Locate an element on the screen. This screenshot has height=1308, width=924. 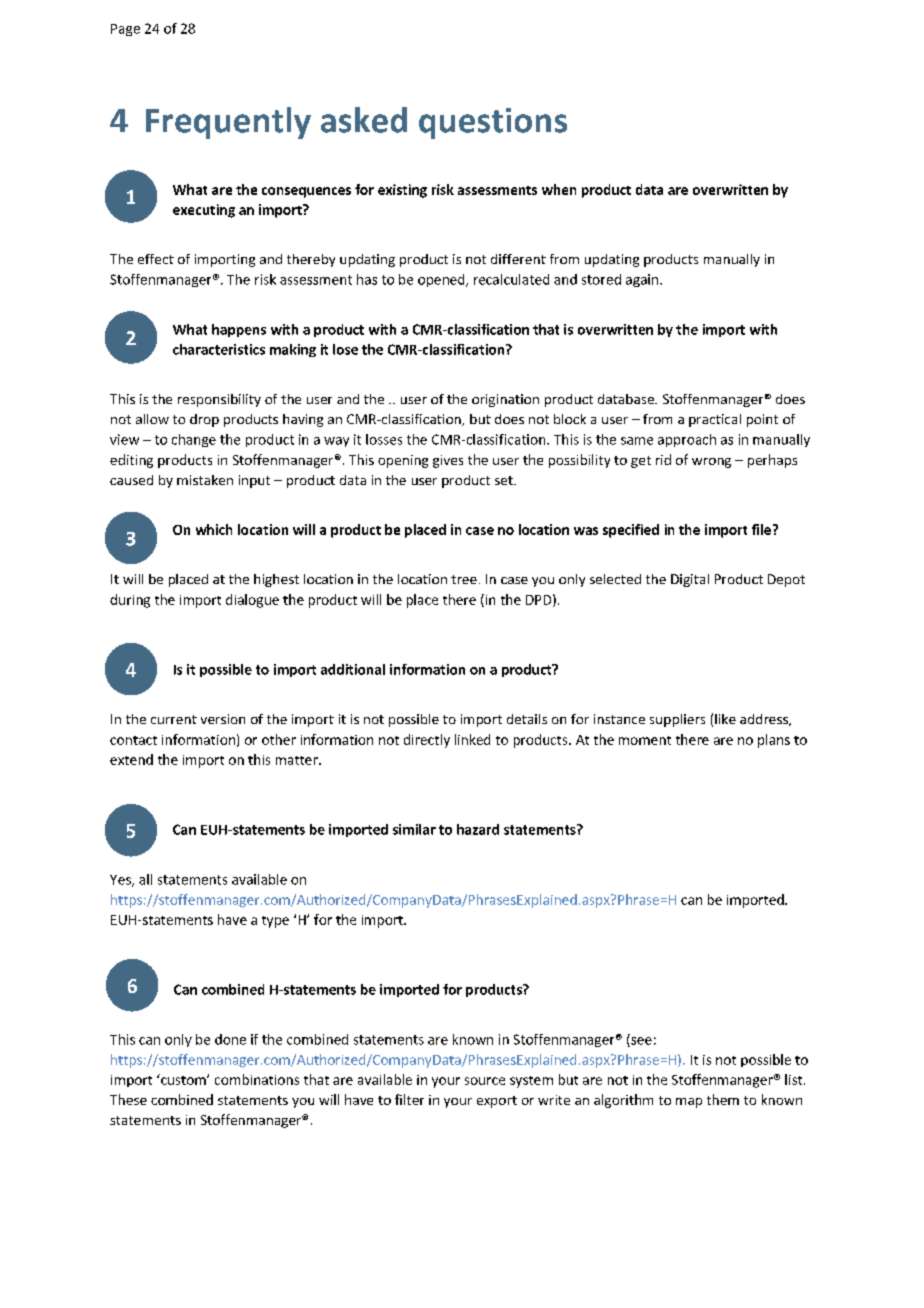
which is located at coordinates (214, 529).
